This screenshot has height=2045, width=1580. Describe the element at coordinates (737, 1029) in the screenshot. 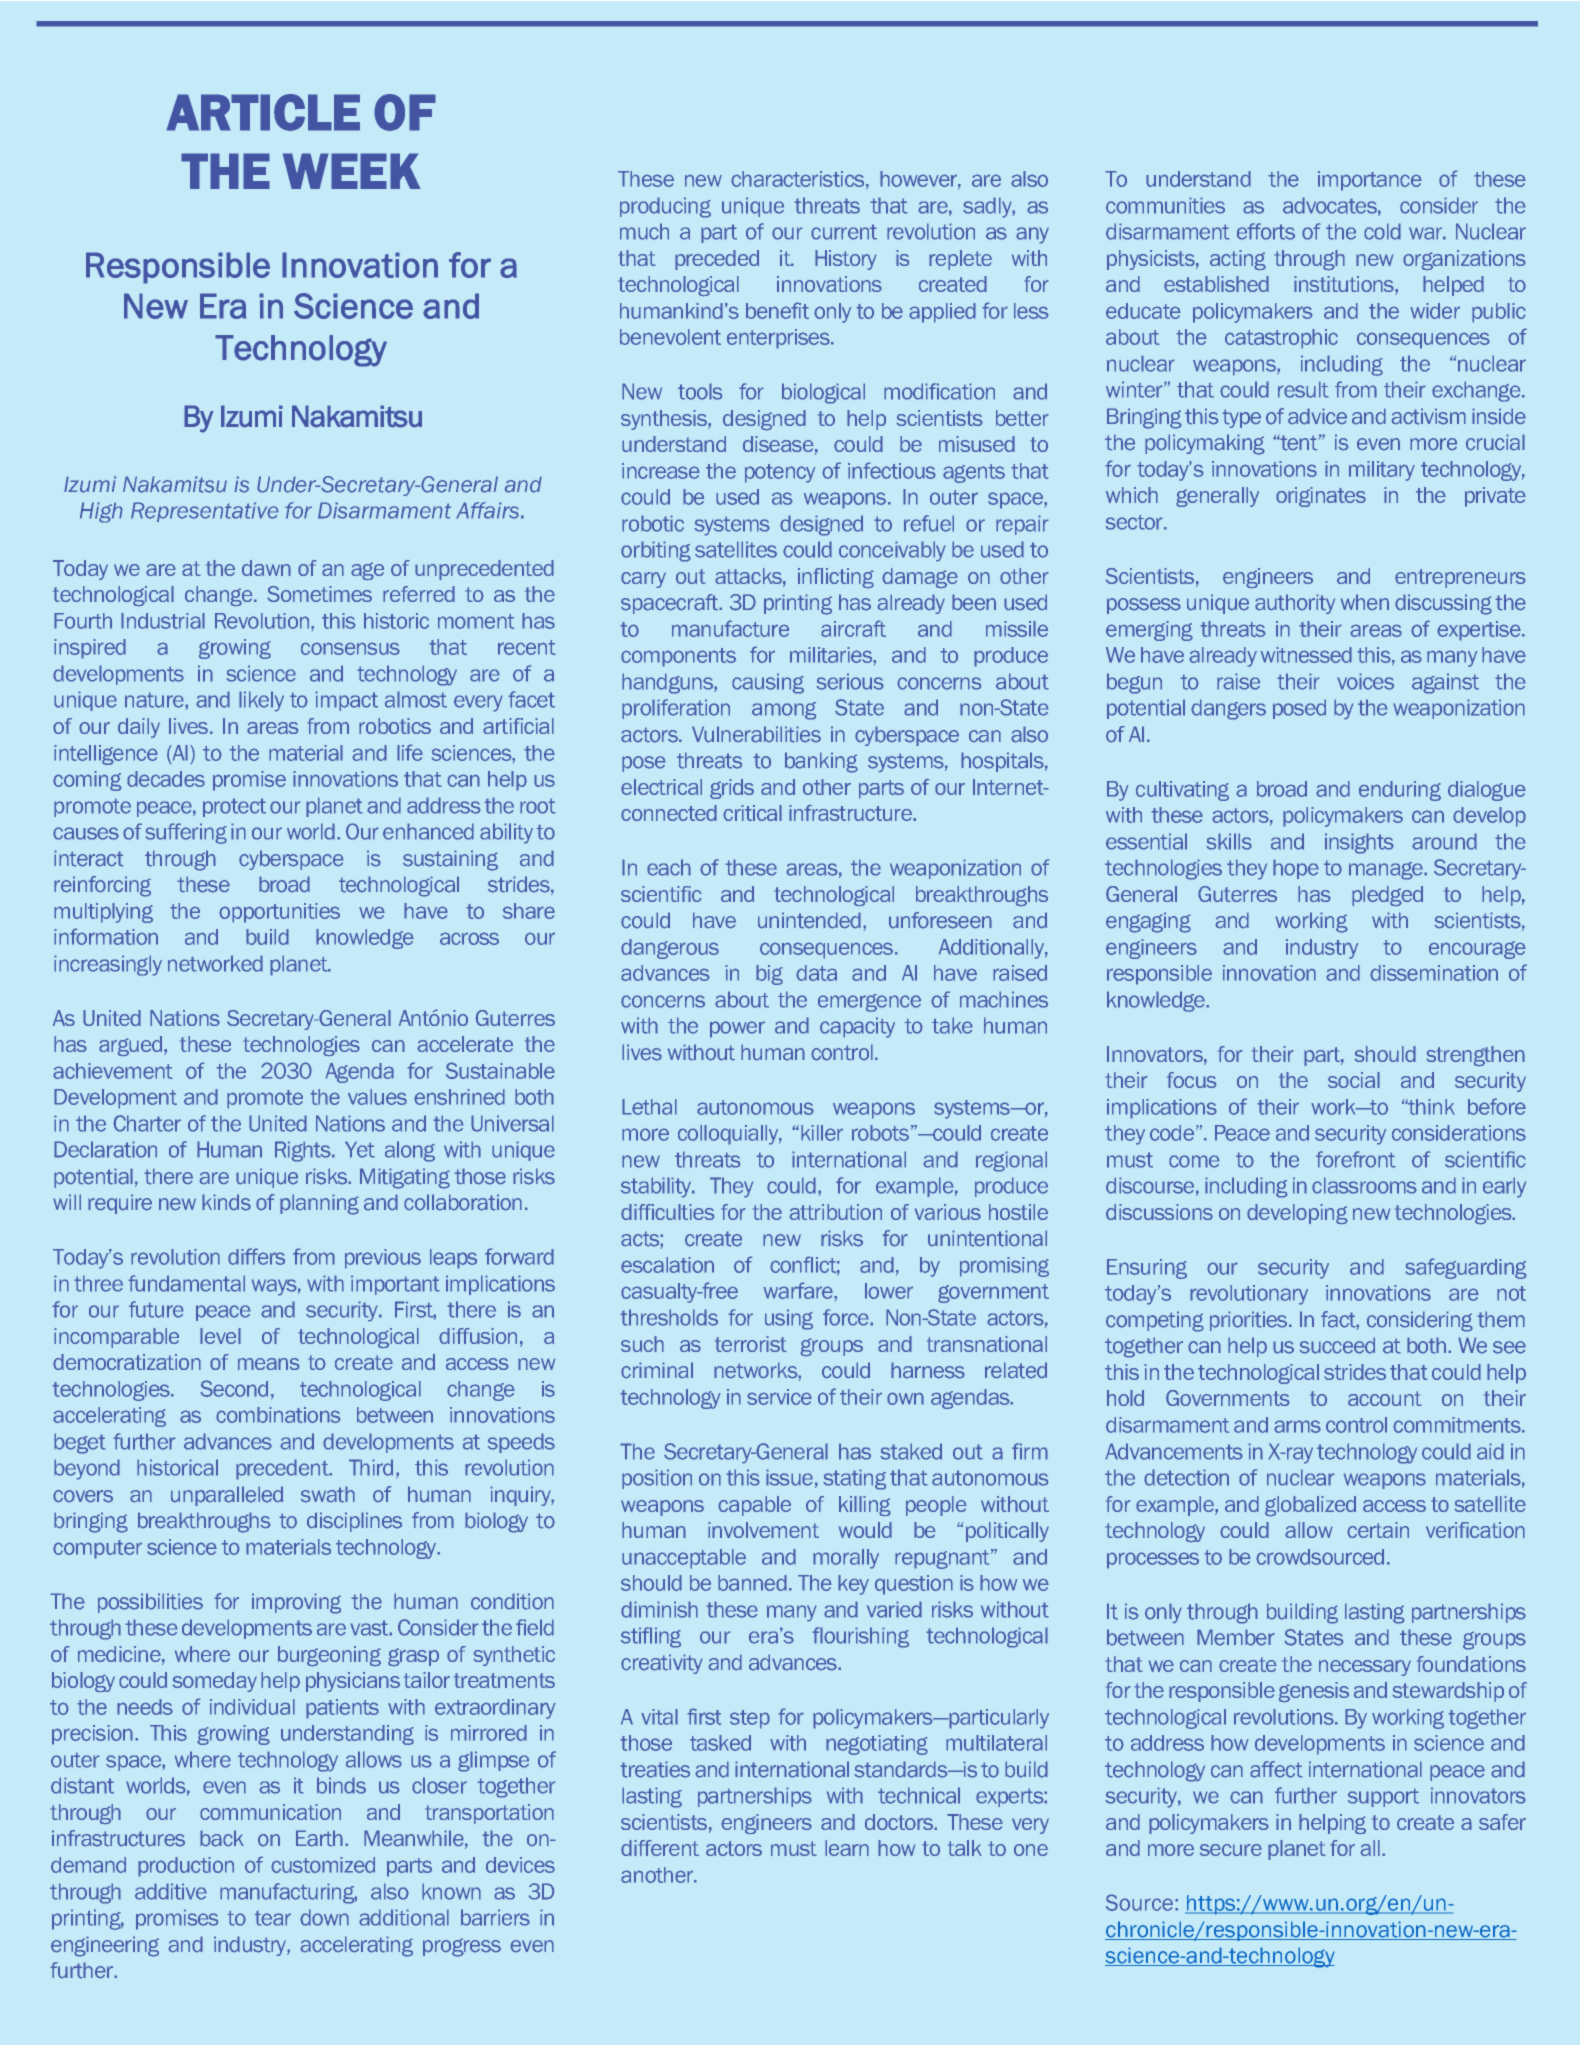

I see `power` at that location.
